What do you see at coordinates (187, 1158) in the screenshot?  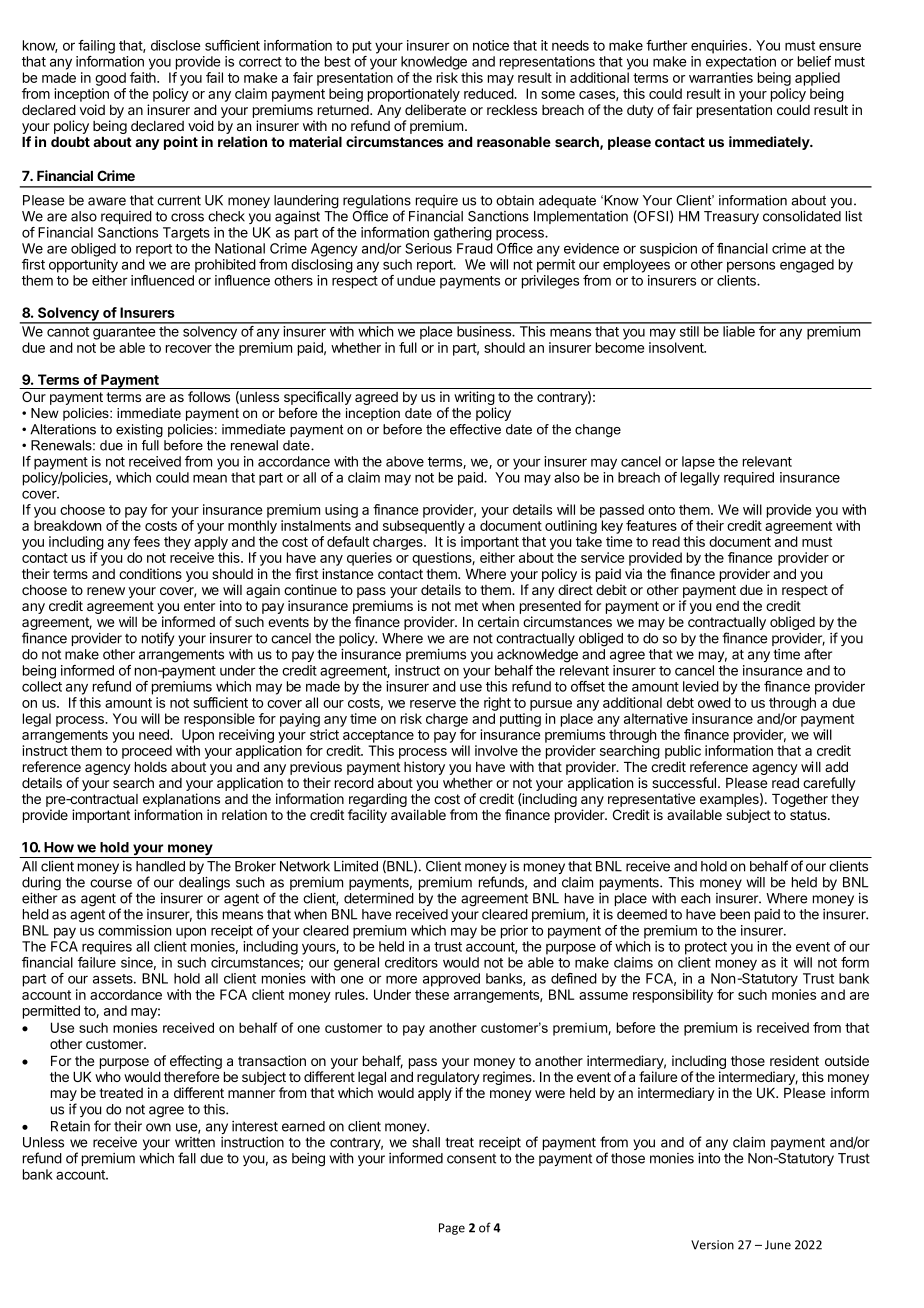 I see `fall` at bounding box center [187, 1158].
